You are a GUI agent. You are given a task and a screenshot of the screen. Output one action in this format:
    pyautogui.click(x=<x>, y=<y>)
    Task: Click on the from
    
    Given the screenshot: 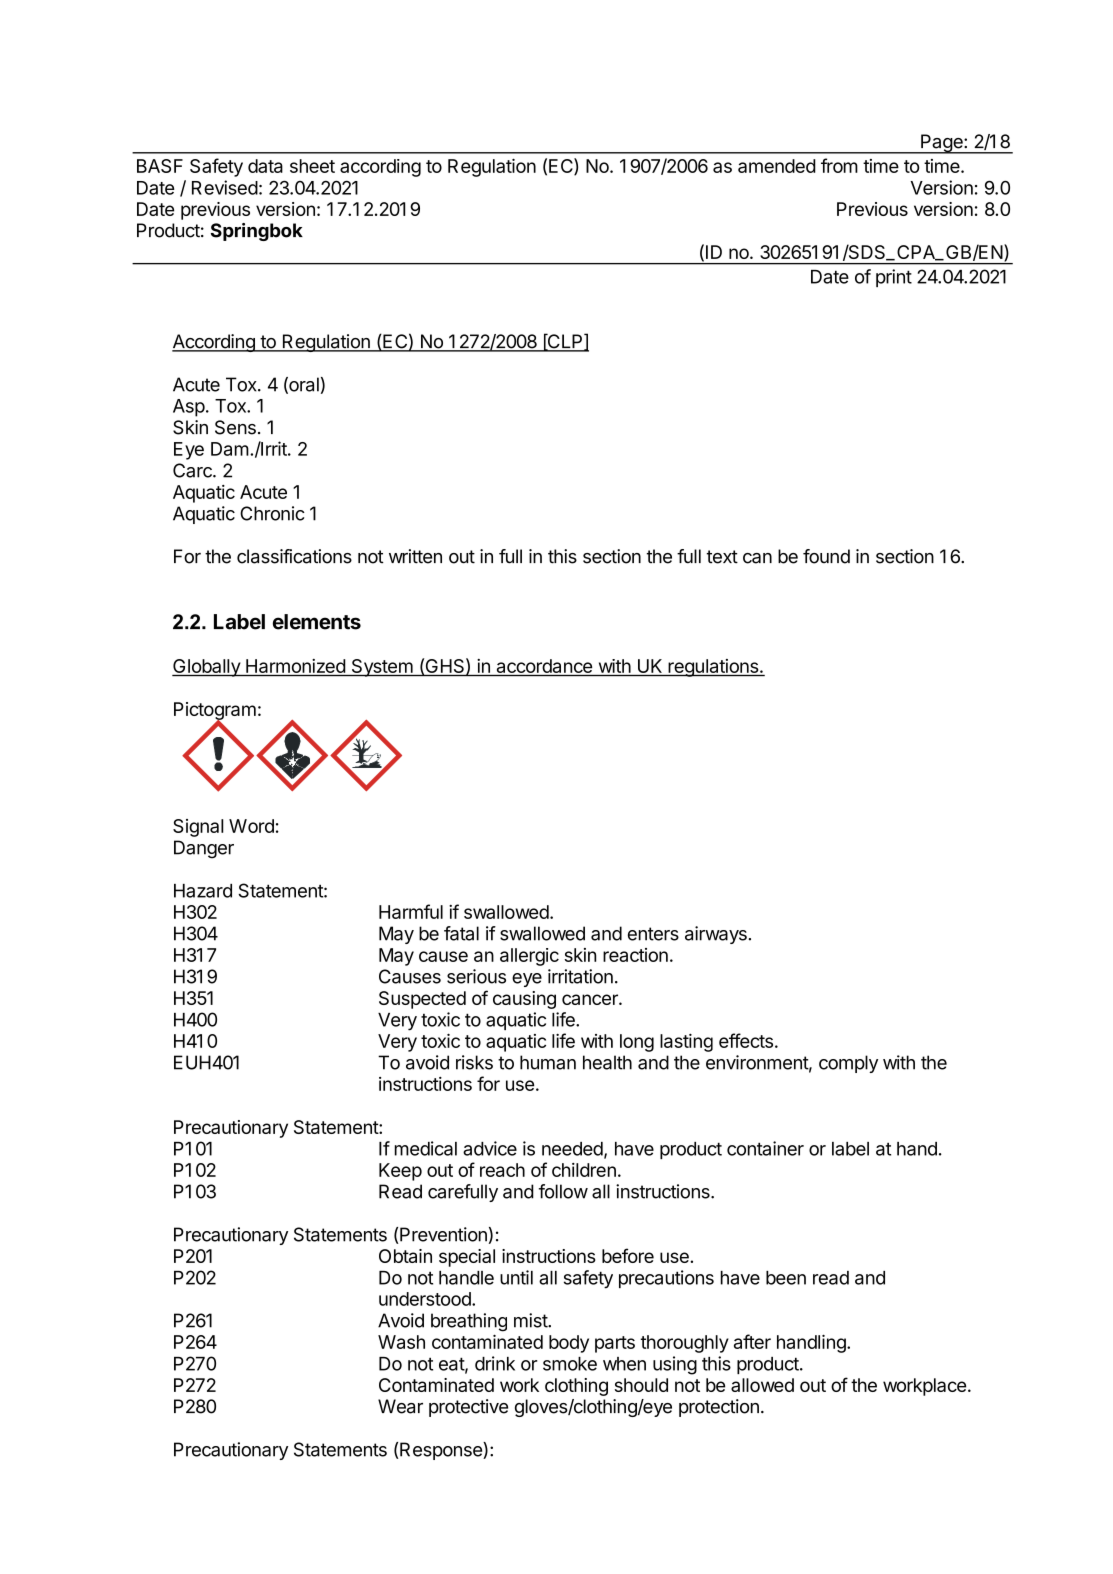 What is the action you would take?
    pyautogui.click(x=839, y=165)
